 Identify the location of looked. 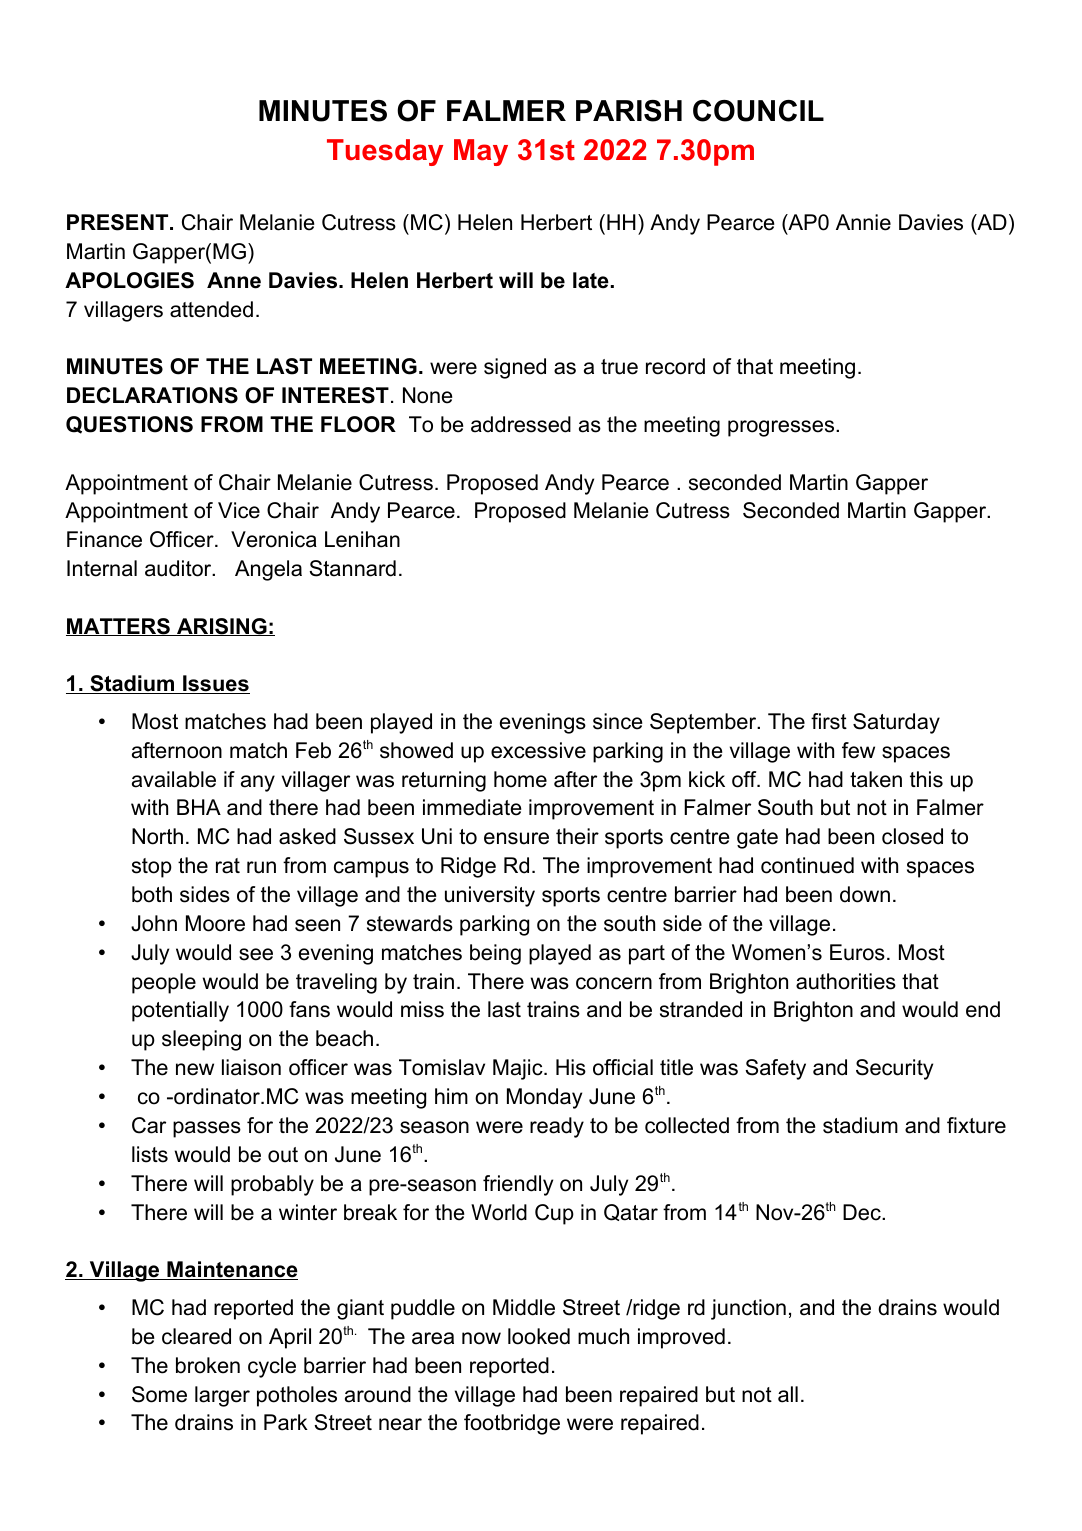
(539, 1336).
